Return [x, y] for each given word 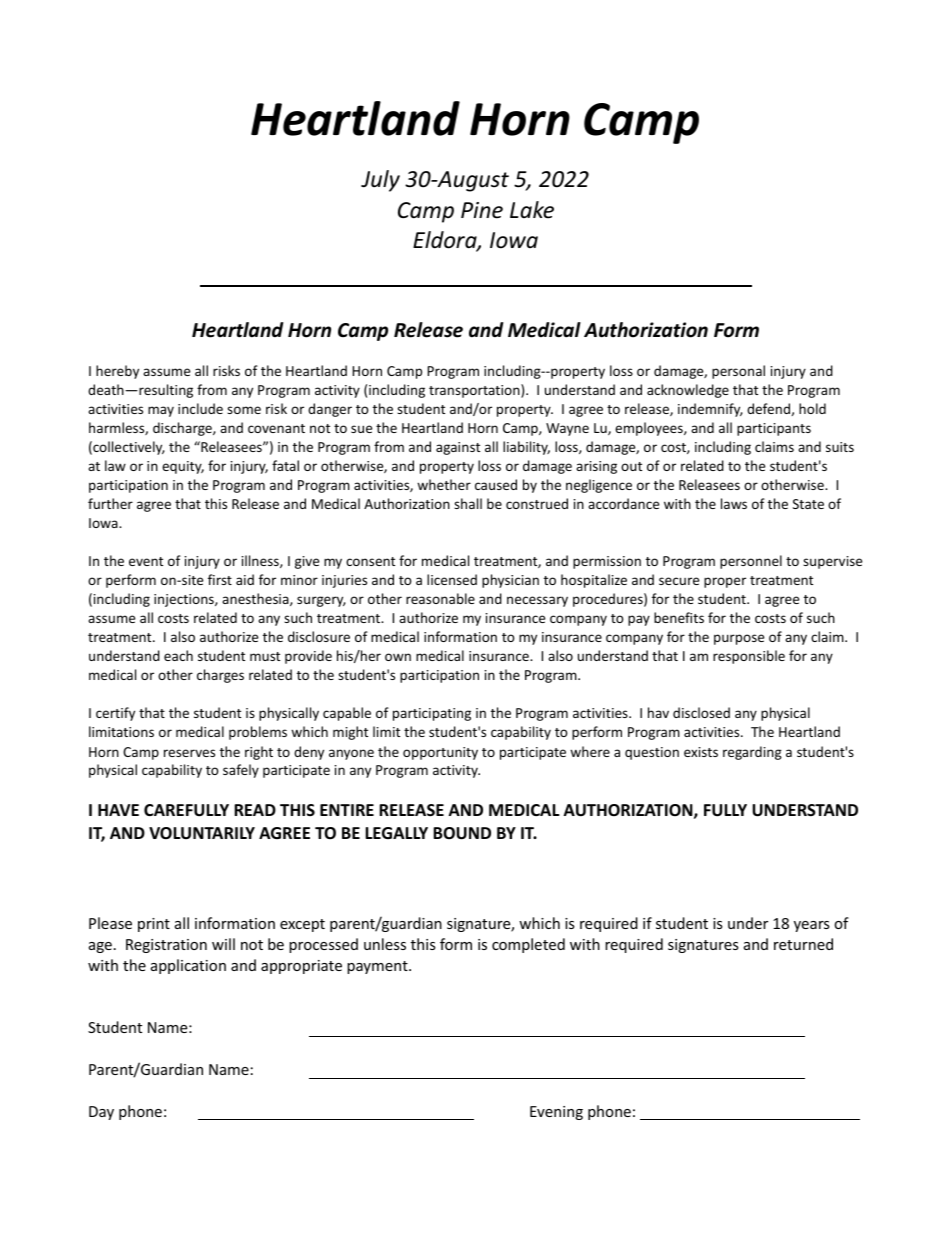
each [178, 655]
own [398, 657]
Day [101, 1113]
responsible [749, 657]
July [380, 181]
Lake [532, 210]
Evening [556, 1113]
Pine [482, 210]
